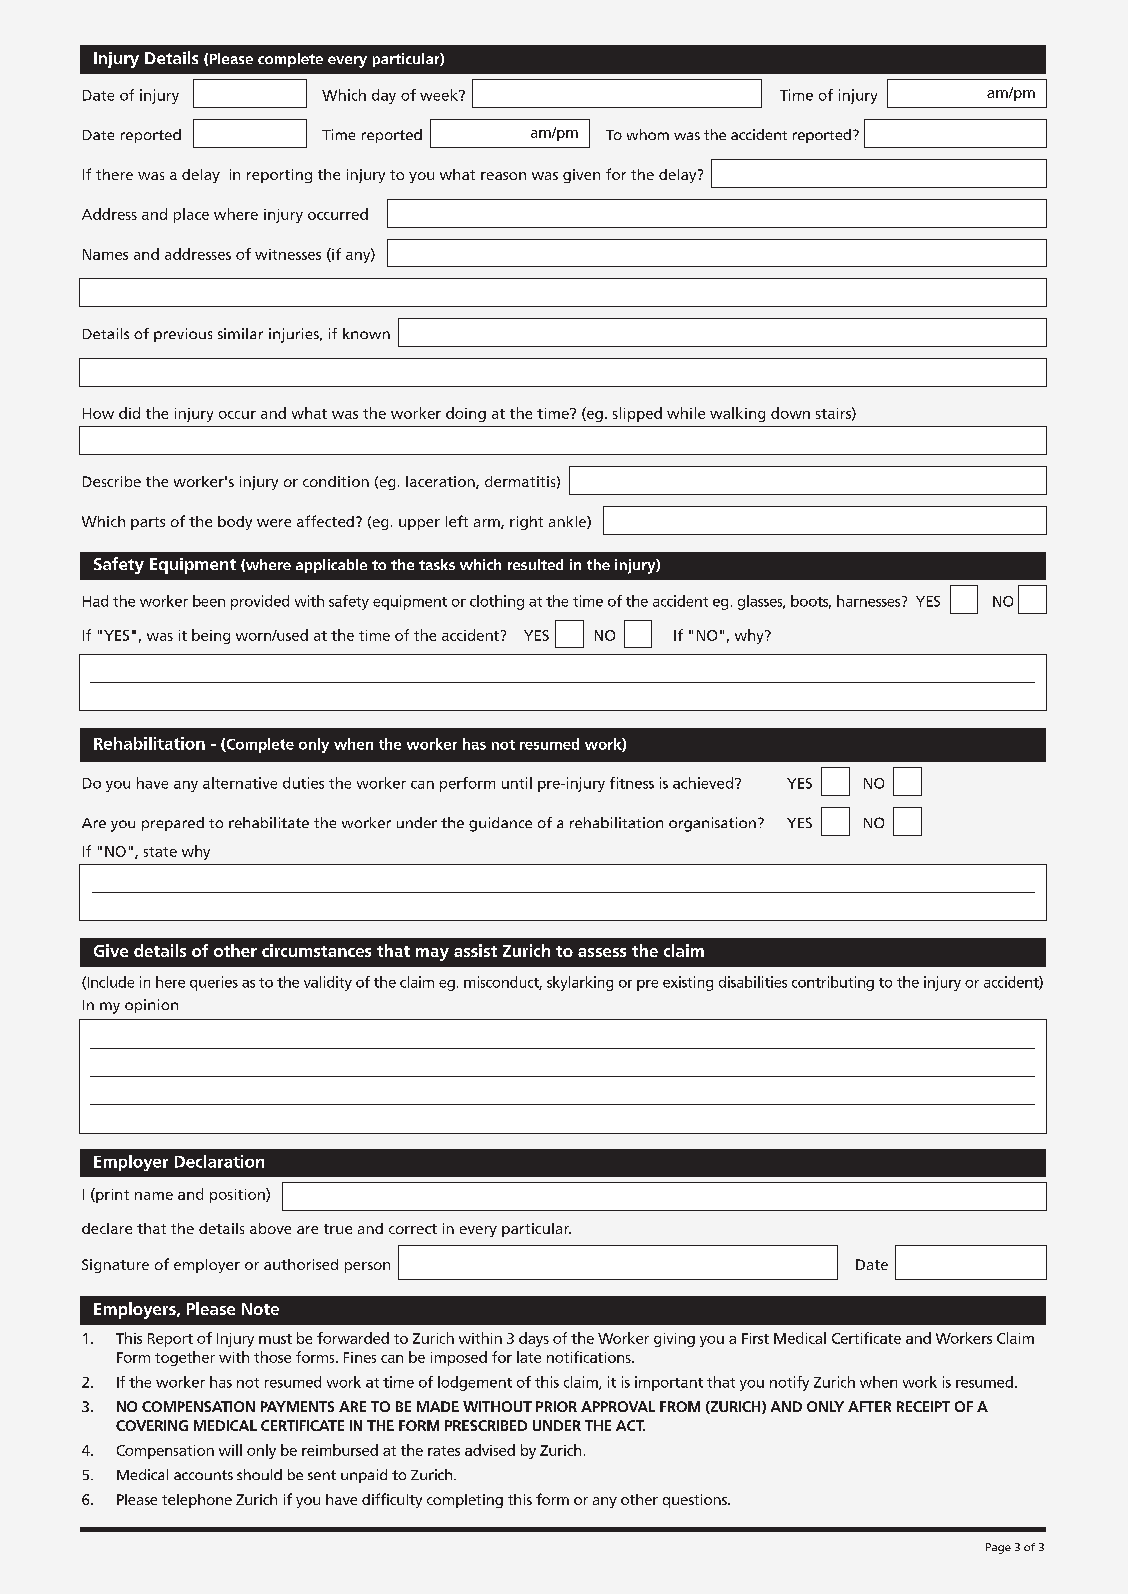  I want to click on organisation, so click(712, 824).
